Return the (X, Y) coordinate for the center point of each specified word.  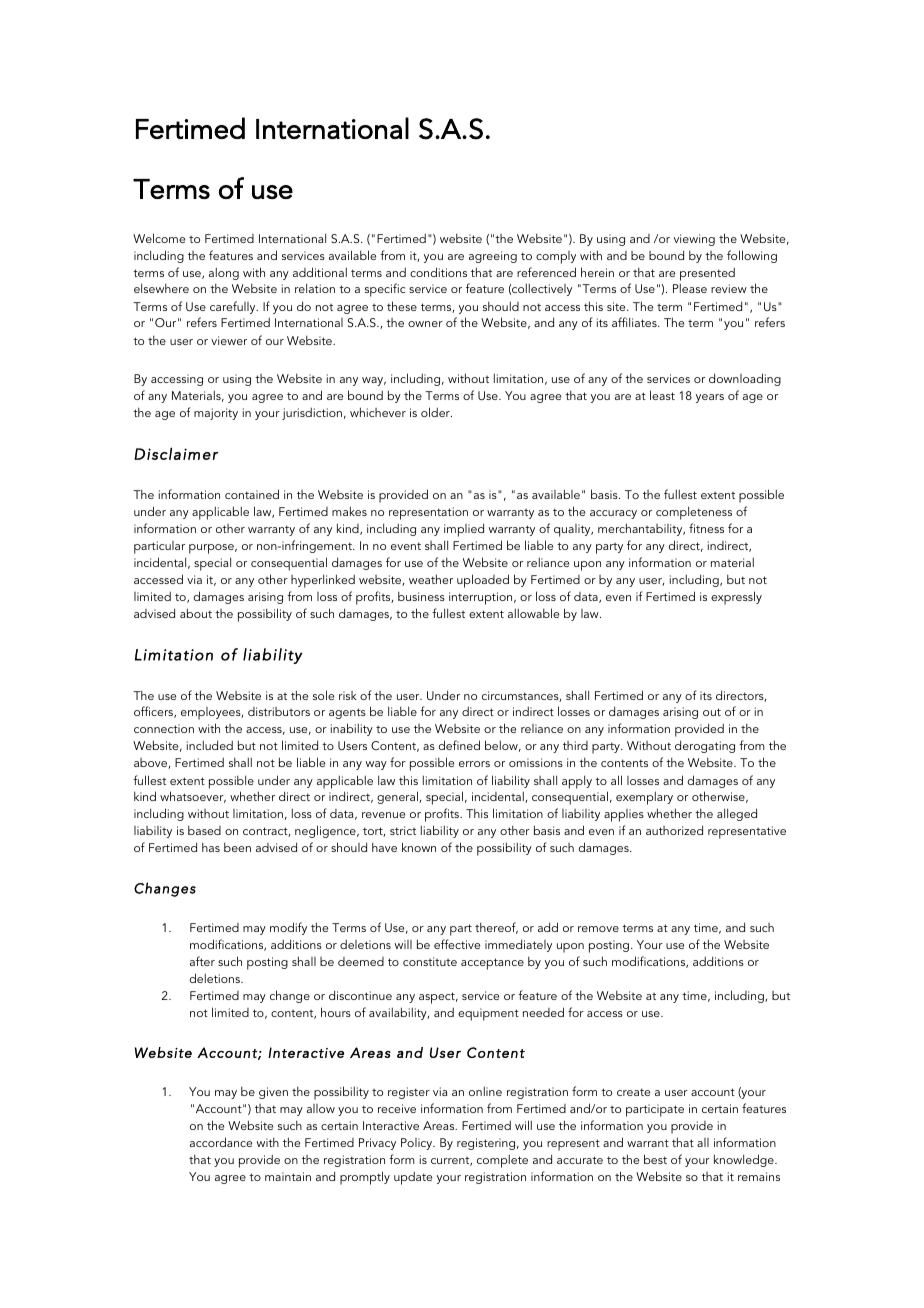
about (196, 613)
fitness (706, 528)
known (419, 847)
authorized (674, 830)
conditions (438, 272)
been (237, 847)
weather (431, 579)
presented (707, 274)
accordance (221, 1142)
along (224, 273)
